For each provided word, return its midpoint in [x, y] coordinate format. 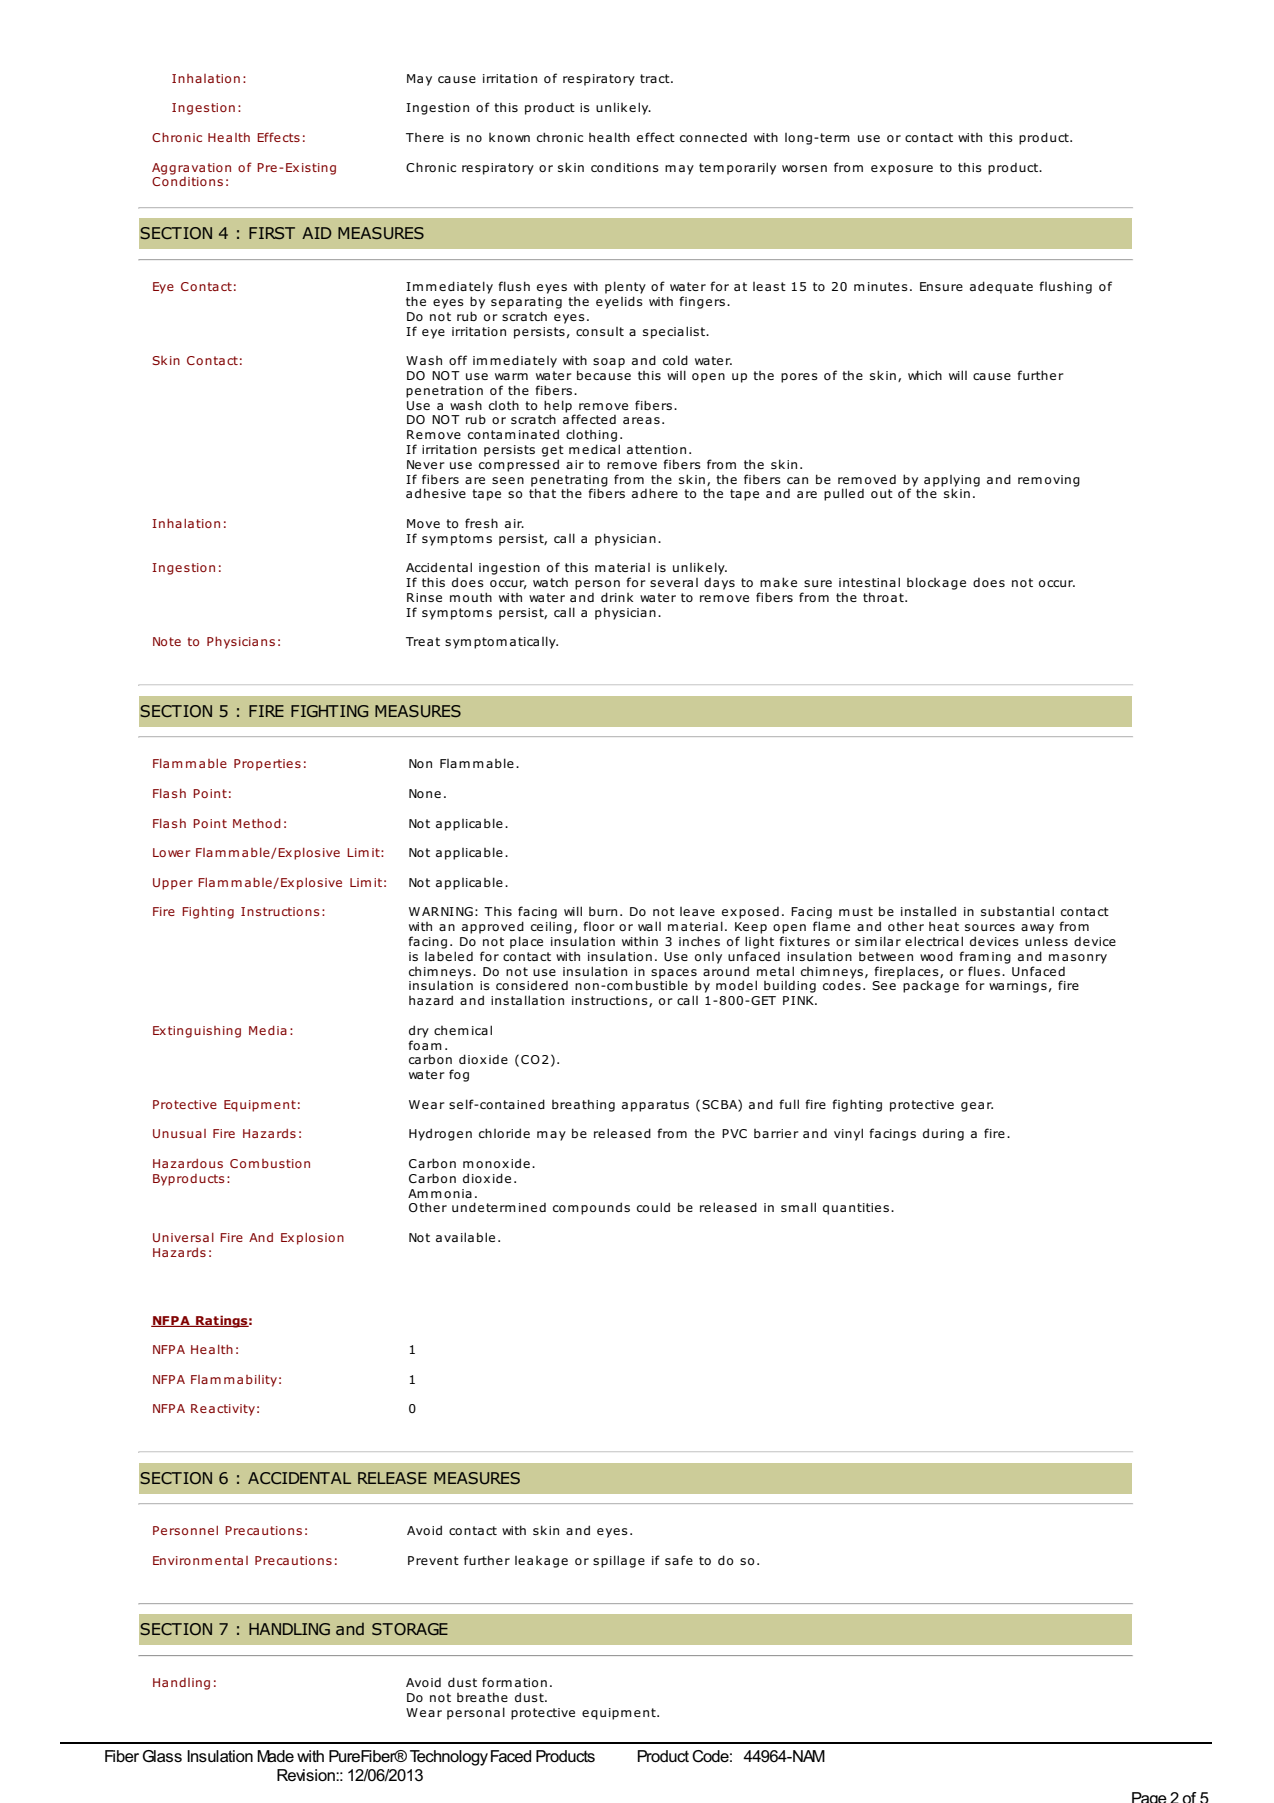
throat [884, 597]
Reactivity [223, 1410]
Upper [173, 884]
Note [167, 641]
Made [275, 1756]
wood [936, 956]
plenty [625, 287]
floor [599, 926]
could [653, 1207]
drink [617, 597]
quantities [856, 1209]
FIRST [272, 233]
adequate [1001, 287]
